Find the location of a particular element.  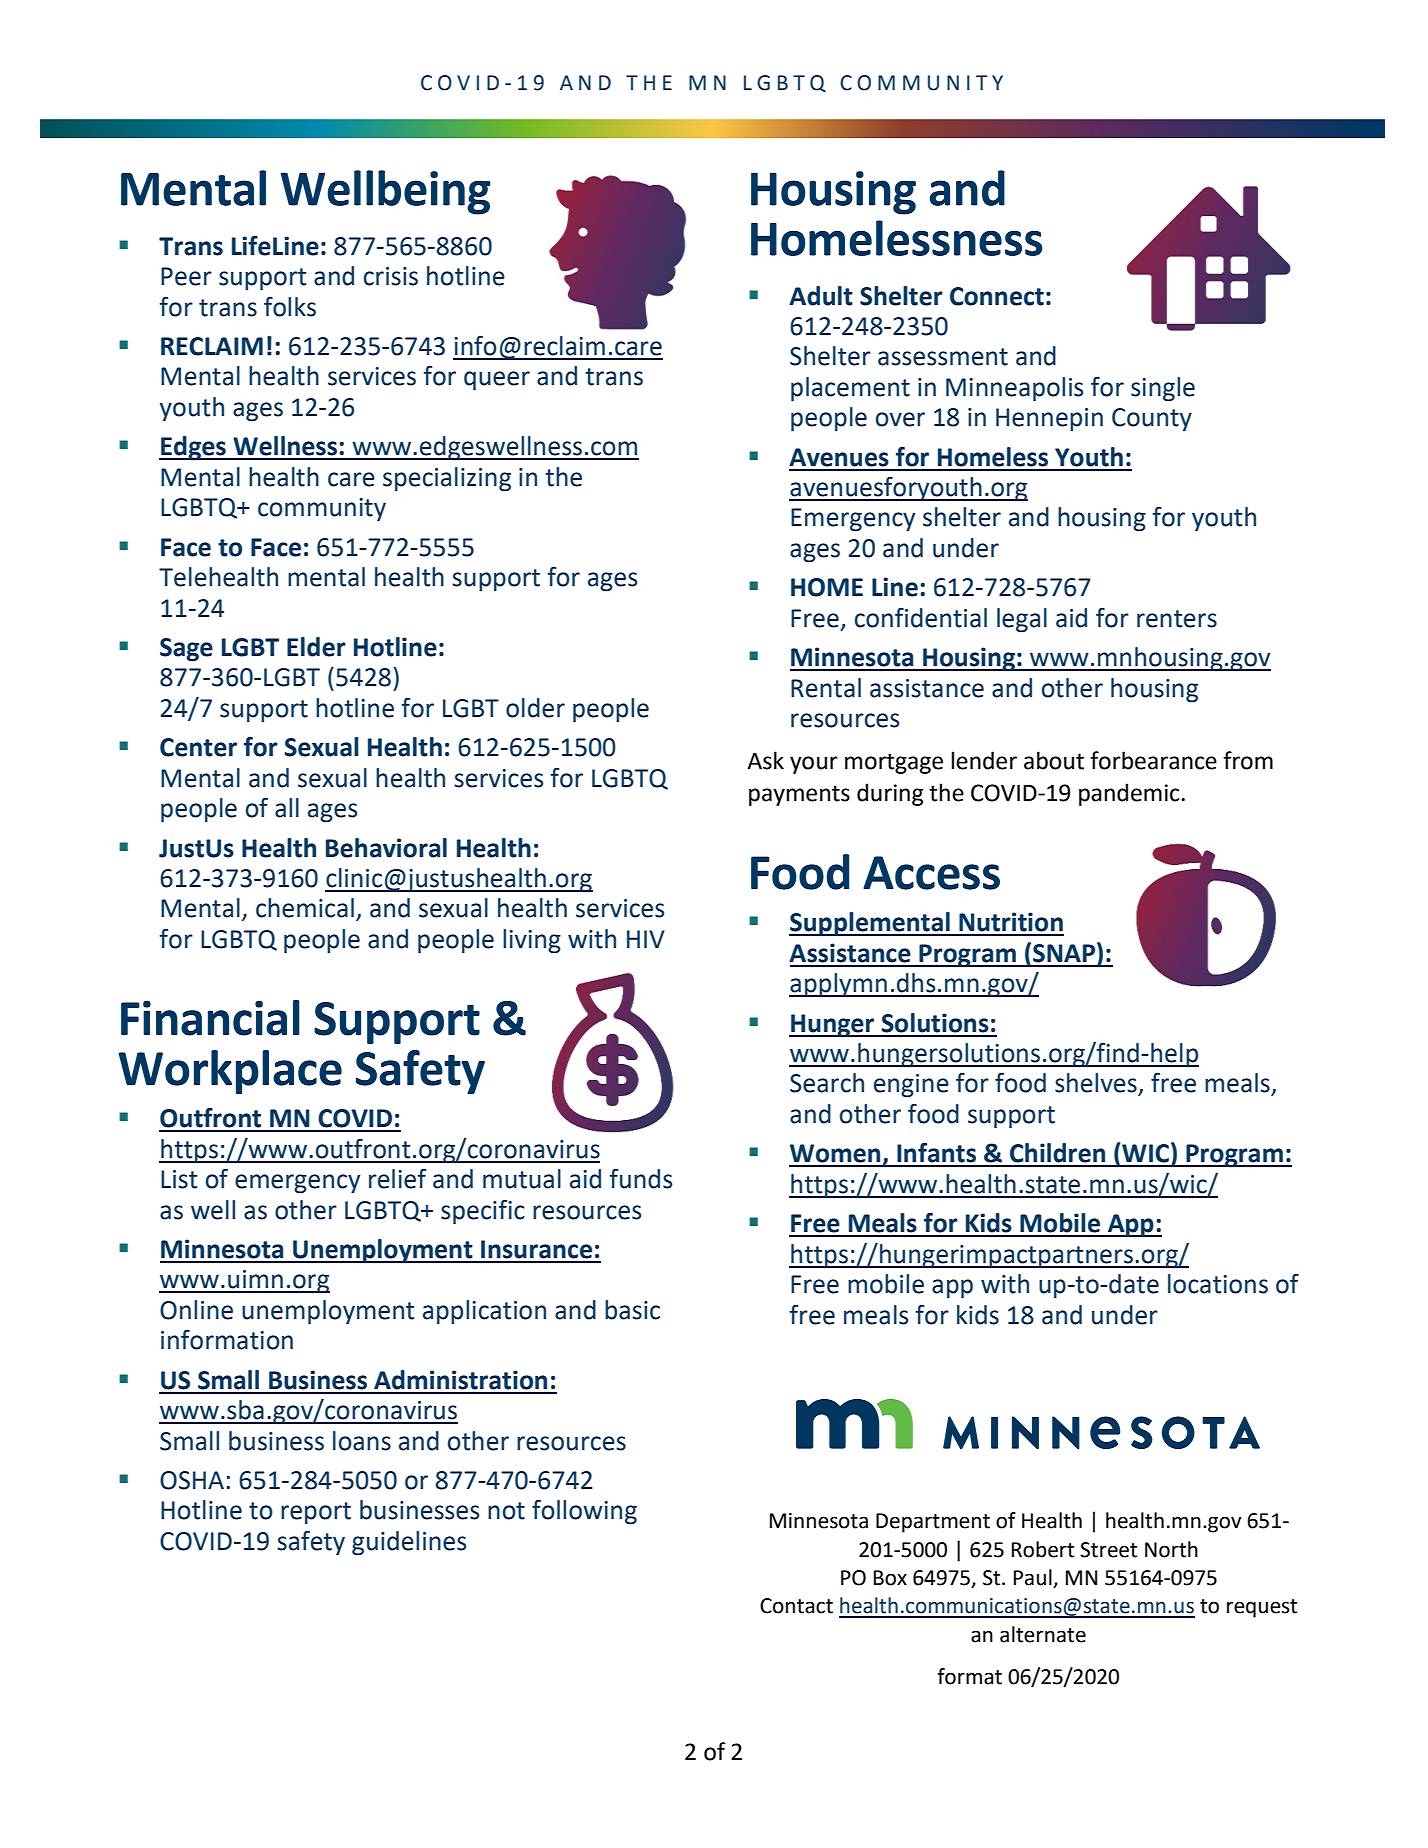

Center is located at coordinates (198, 747).
